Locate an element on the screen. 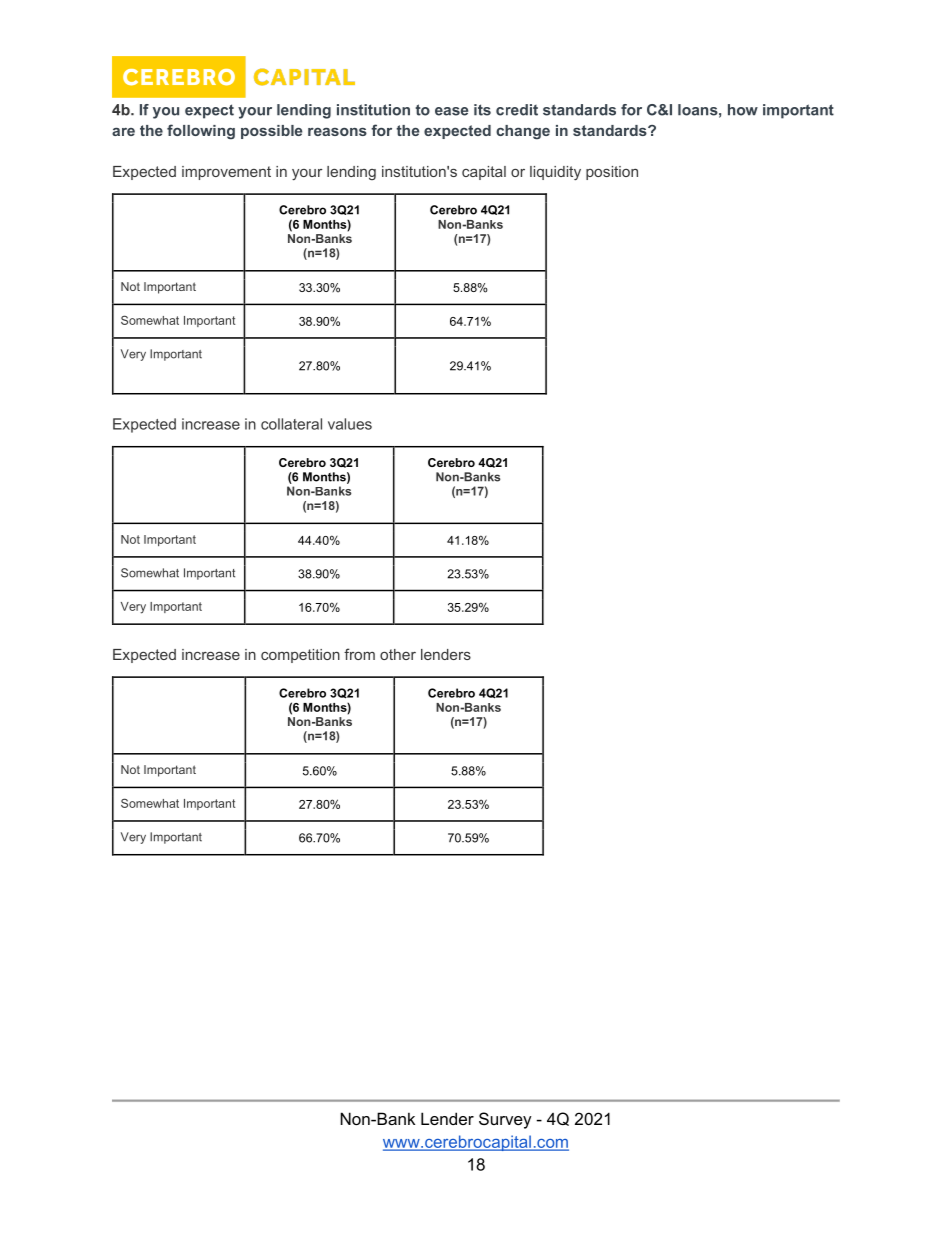  liquidity is located at coordinates (555, 173).
